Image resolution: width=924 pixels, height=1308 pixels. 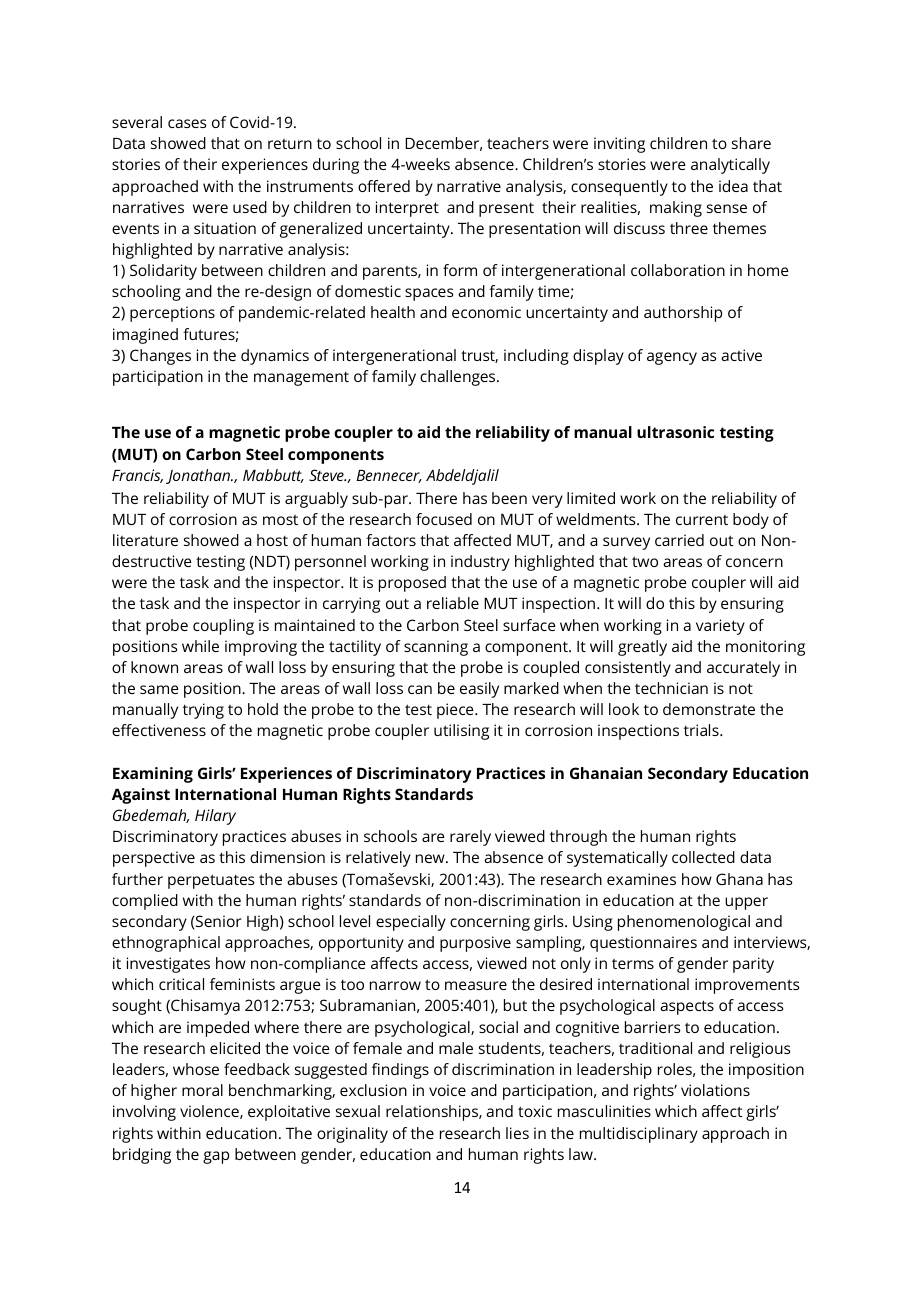 What do you see at coordinates (216, 1157) in the page?
I see `gap` at bounding box center [216, 1157].
